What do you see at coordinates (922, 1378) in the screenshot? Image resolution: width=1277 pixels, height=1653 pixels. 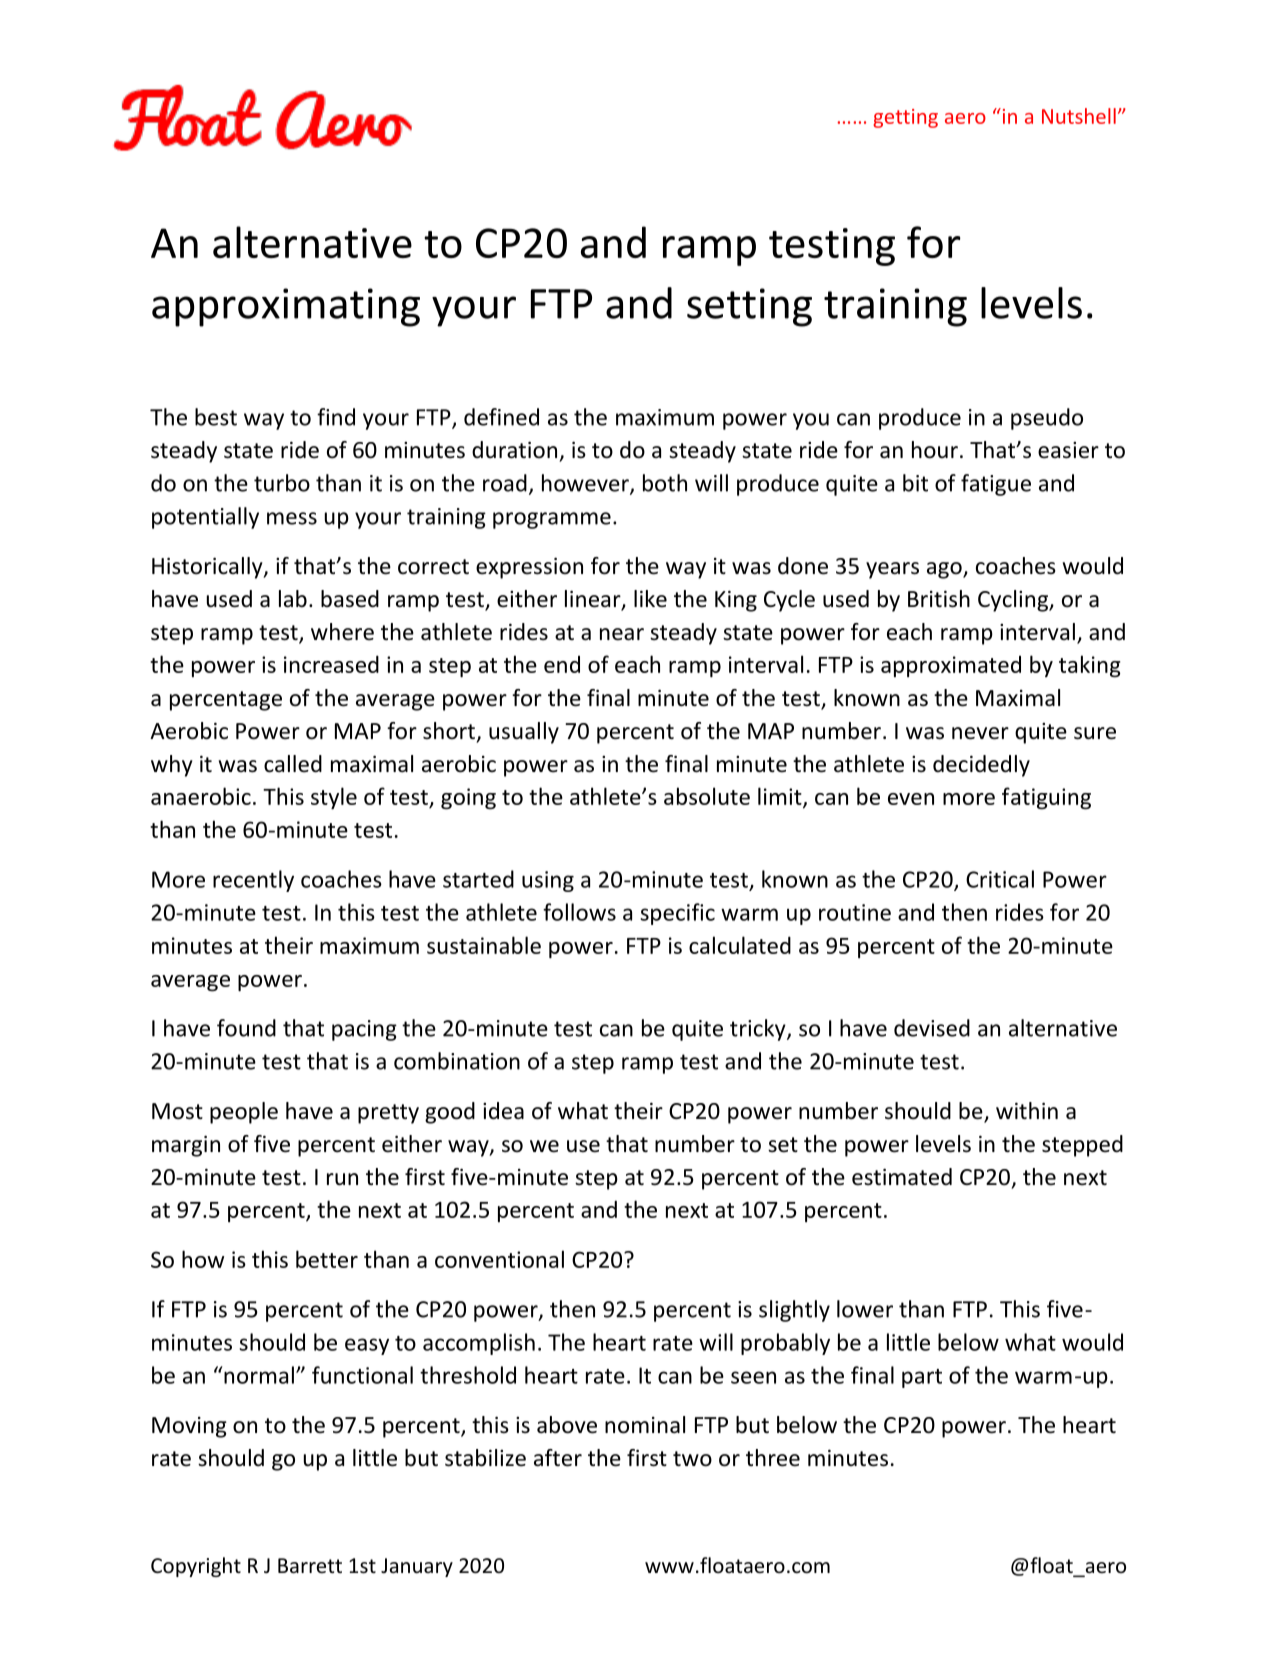 I see `part` at bounding box center [922, 1378].
